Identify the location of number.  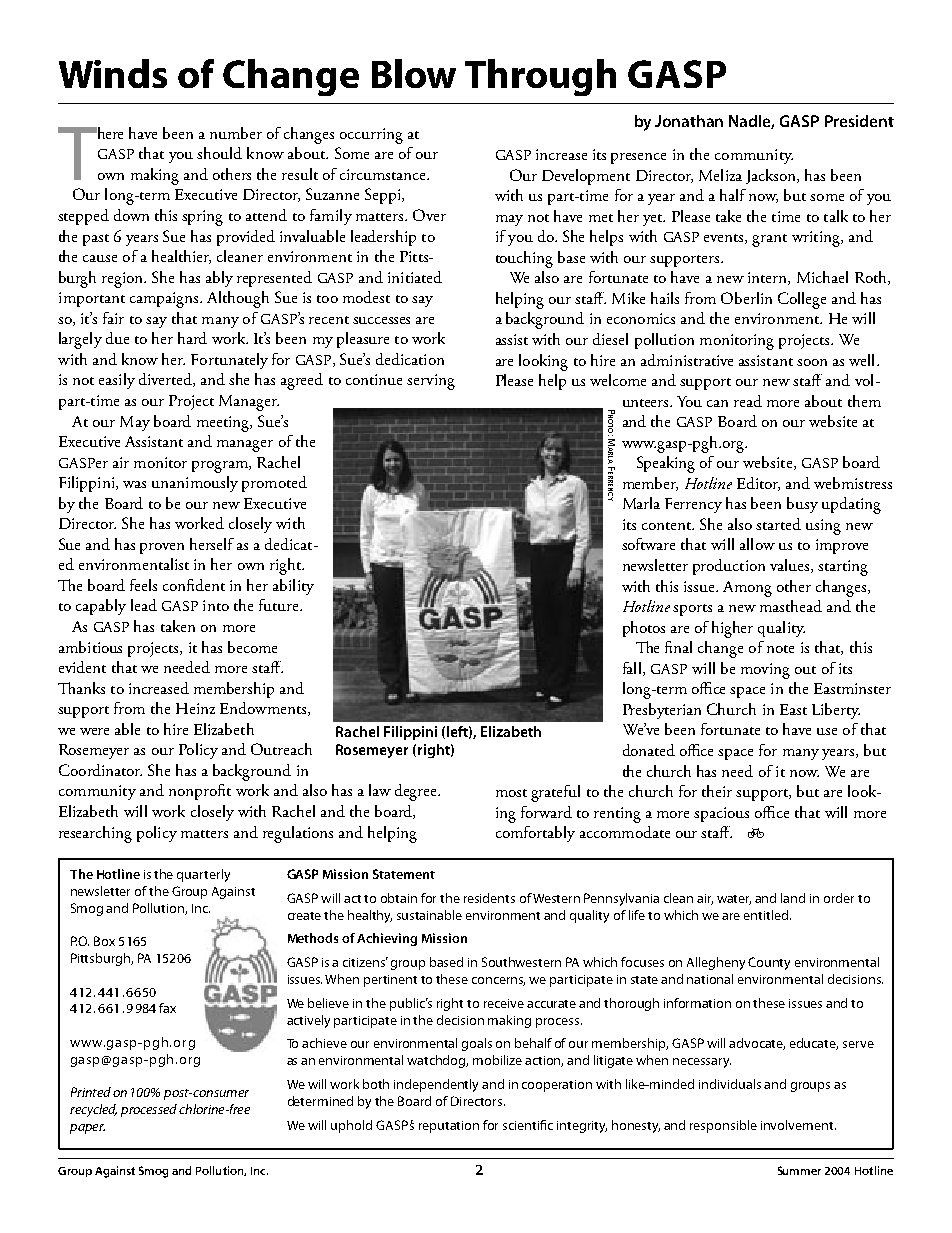
(236, 133).
